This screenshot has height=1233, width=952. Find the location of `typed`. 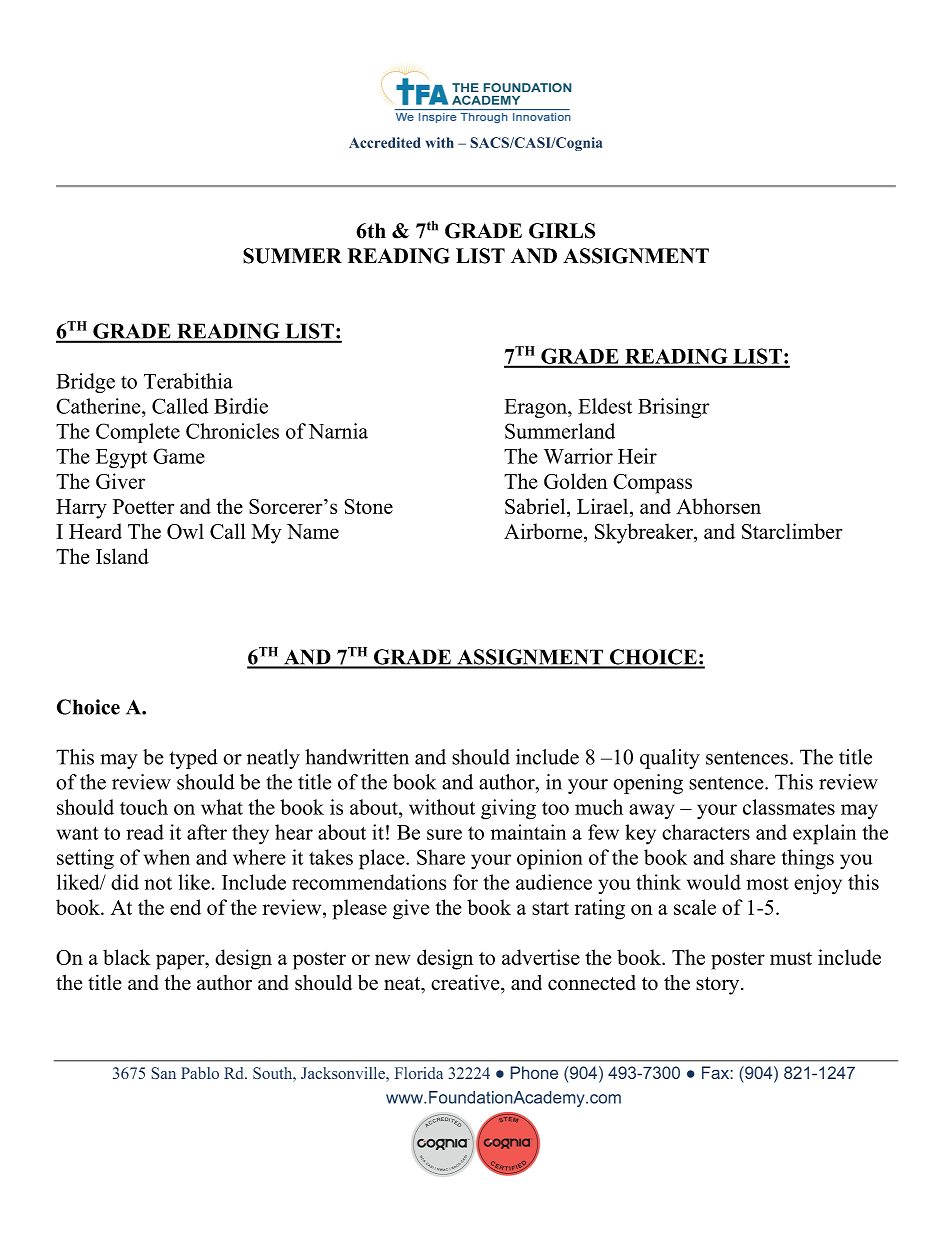

typed is located at coordinates (193, 759).
